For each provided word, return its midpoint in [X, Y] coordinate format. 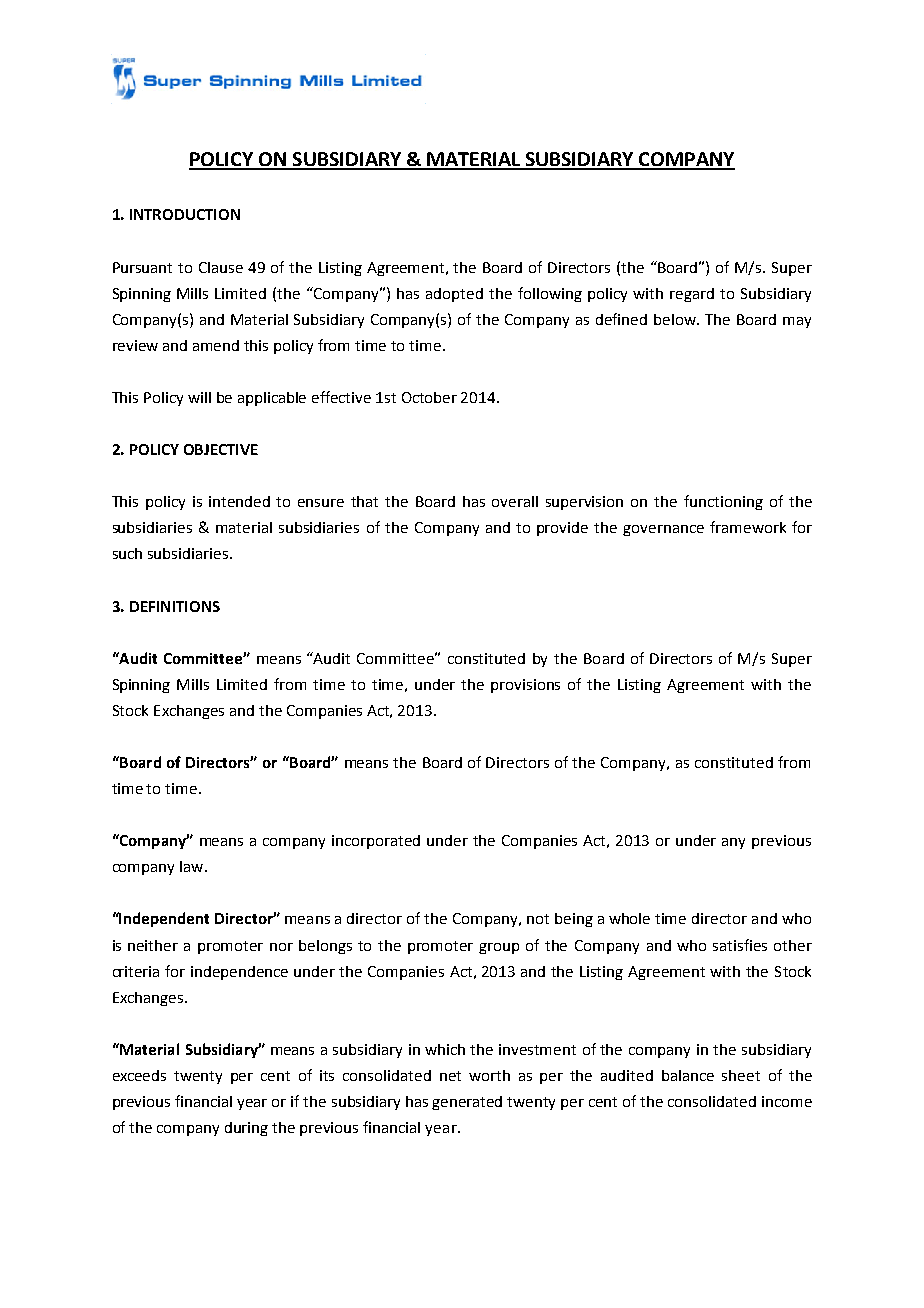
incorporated [376, 842]
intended [239, 501]
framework [748, 527]
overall [515, 501]
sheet [741, 1075]
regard [692, 295]
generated [467, 1103]
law [193, 866]
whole [629, 918]
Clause [221, 267]
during [246, 1129]
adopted [454, 295]
